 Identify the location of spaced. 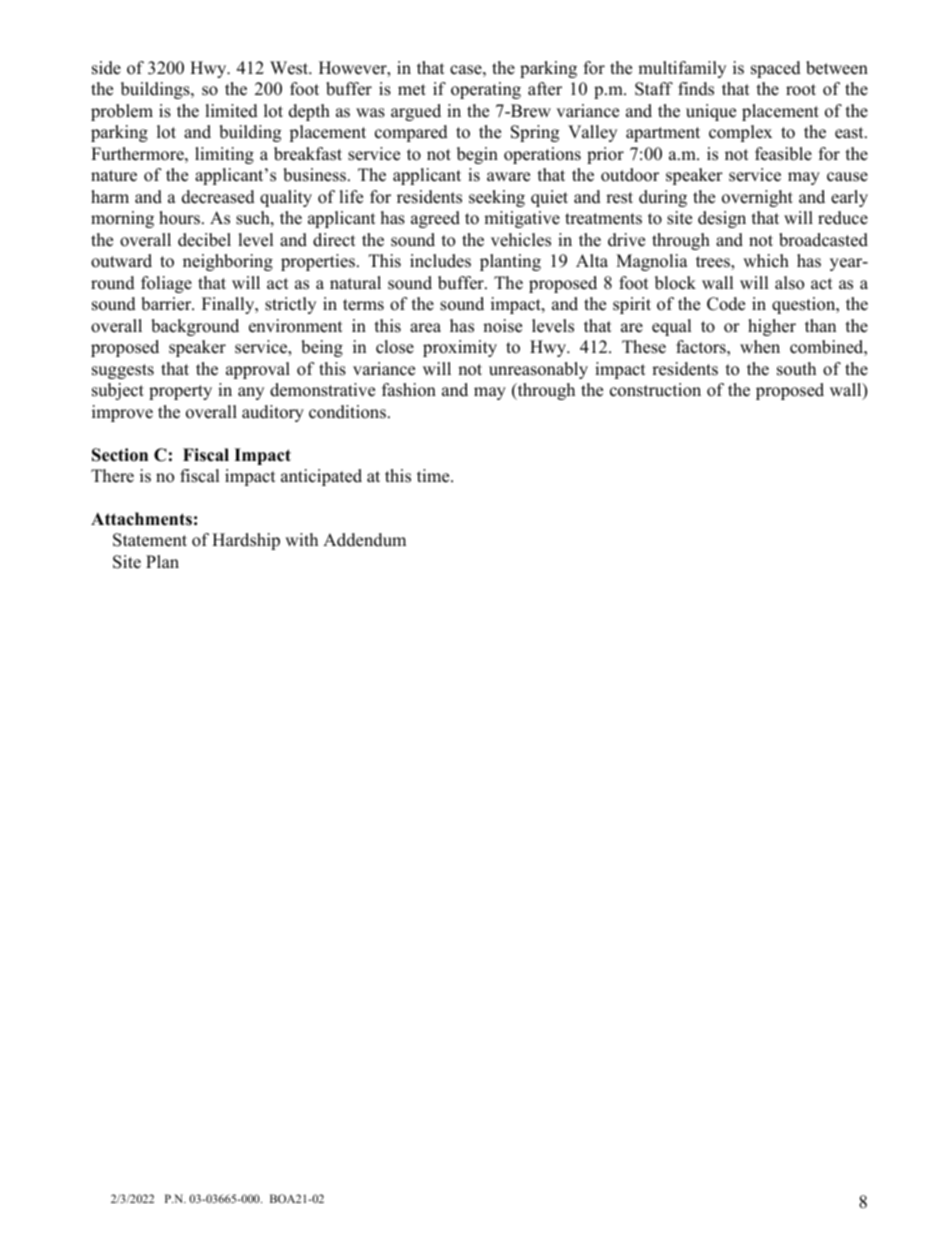
(776, 69).
